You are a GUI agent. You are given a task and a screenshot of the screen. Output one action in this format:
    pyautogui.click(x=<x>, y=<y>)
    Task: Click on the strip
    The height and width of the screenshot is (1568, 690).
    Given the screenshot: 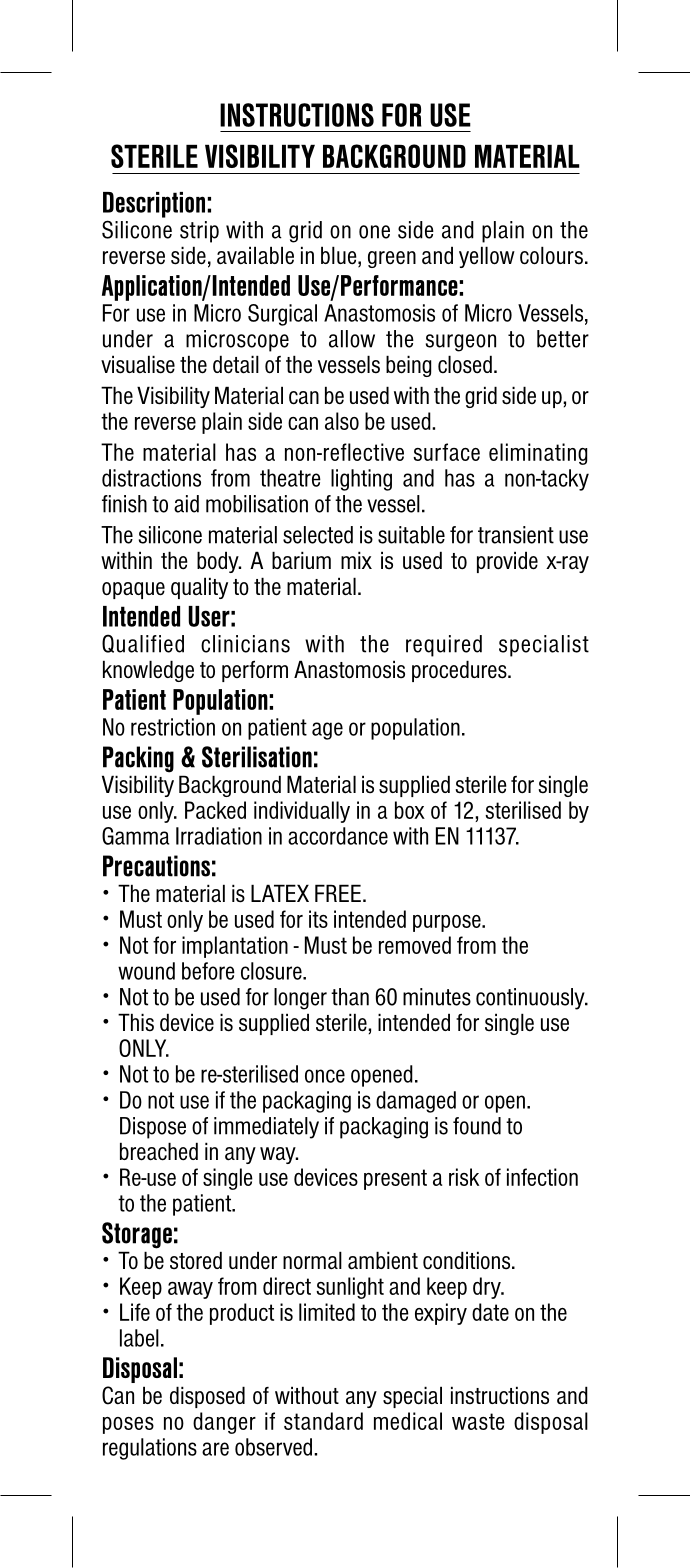 What is the action you would take?
    pyautogui.click(x=199, y=232)
